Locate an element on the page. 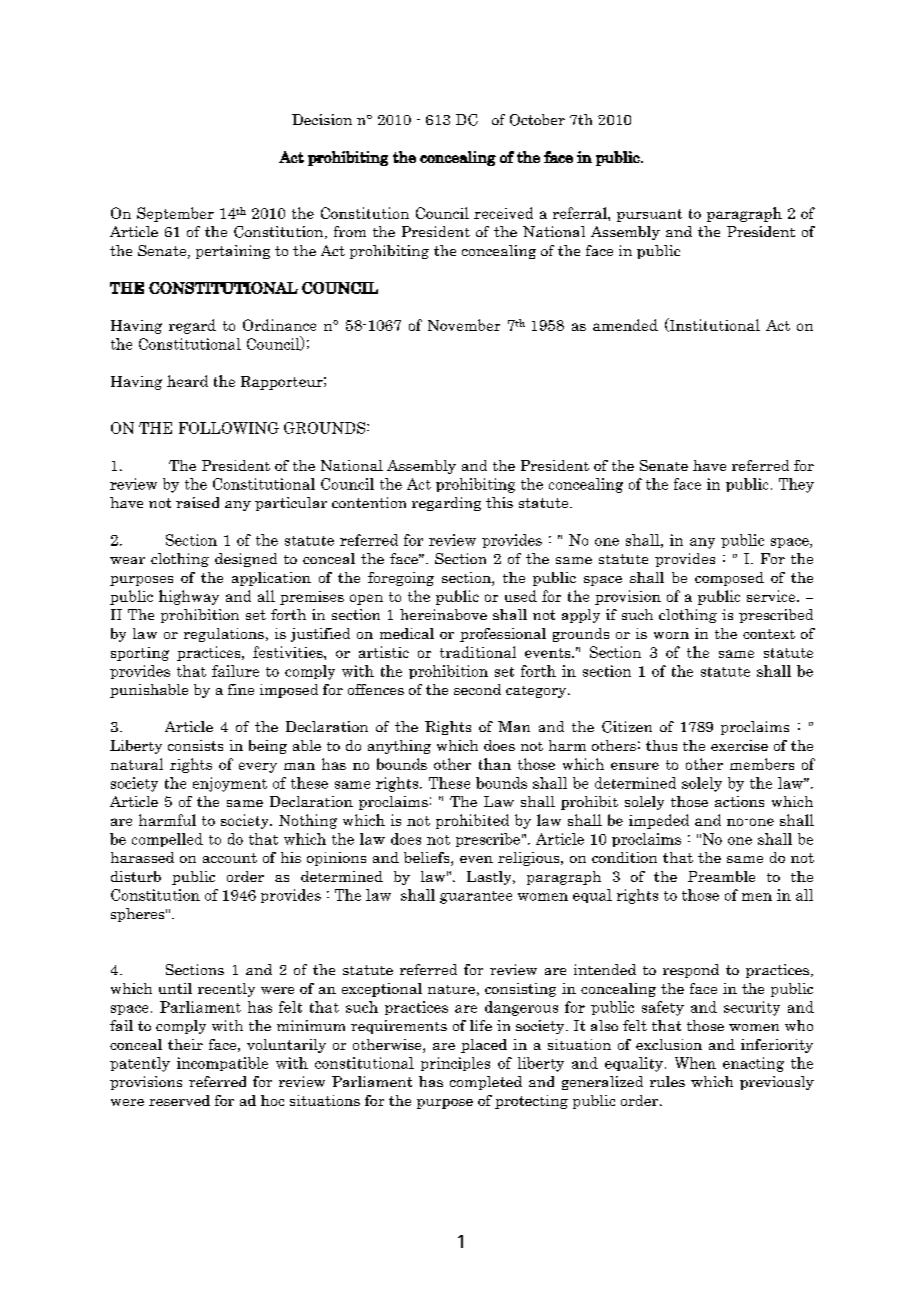 The image size is (924, 1308). composed is located at coordinates (729, 579).
